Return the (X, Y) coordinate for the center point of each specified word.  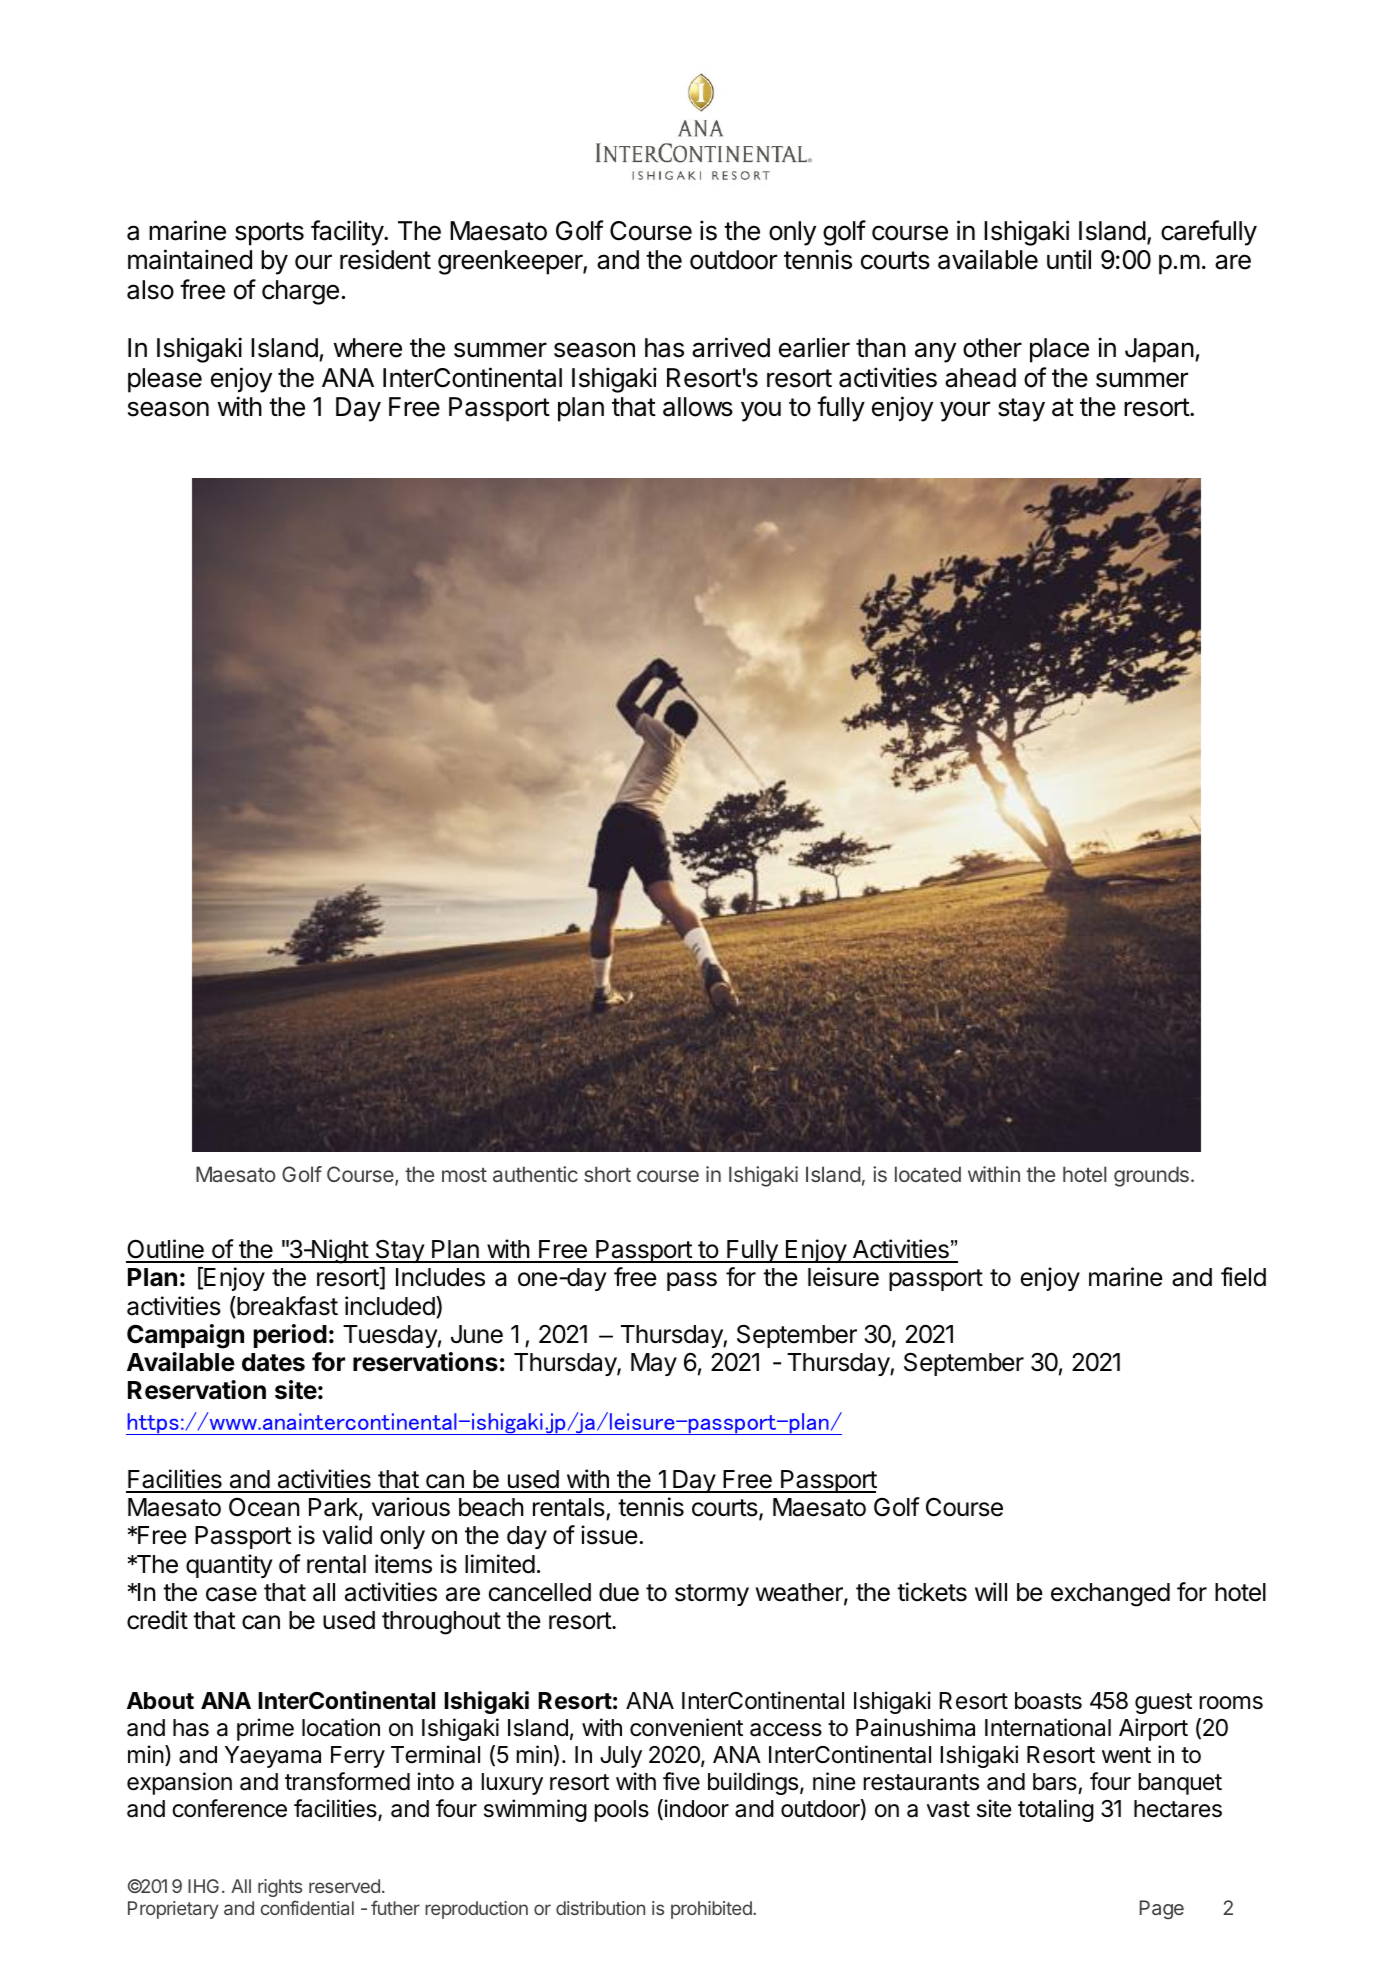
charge (300, 292)
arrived (731, 347)
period (290, 1336)
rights (280, 1888)
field (1243, 1277)
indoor (695, 1809)
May (654, 1364)
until (1069, 259)
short (607, 1174)
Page (1162, 1910)
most (464, 1175)
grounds (1151, 1176)
